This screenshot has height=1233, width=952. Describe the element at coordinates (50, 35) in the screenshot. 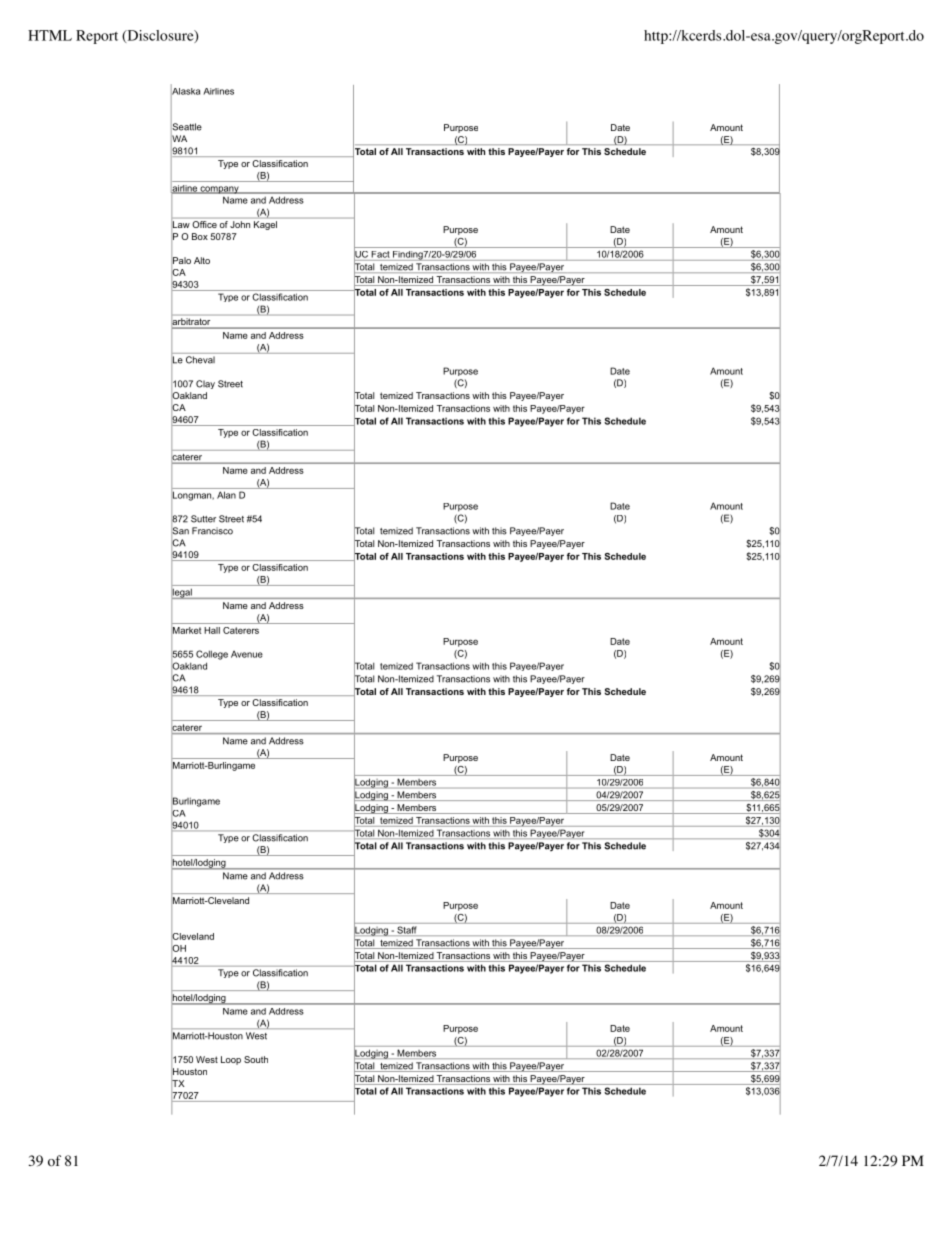

I see `HTML` at that location.
